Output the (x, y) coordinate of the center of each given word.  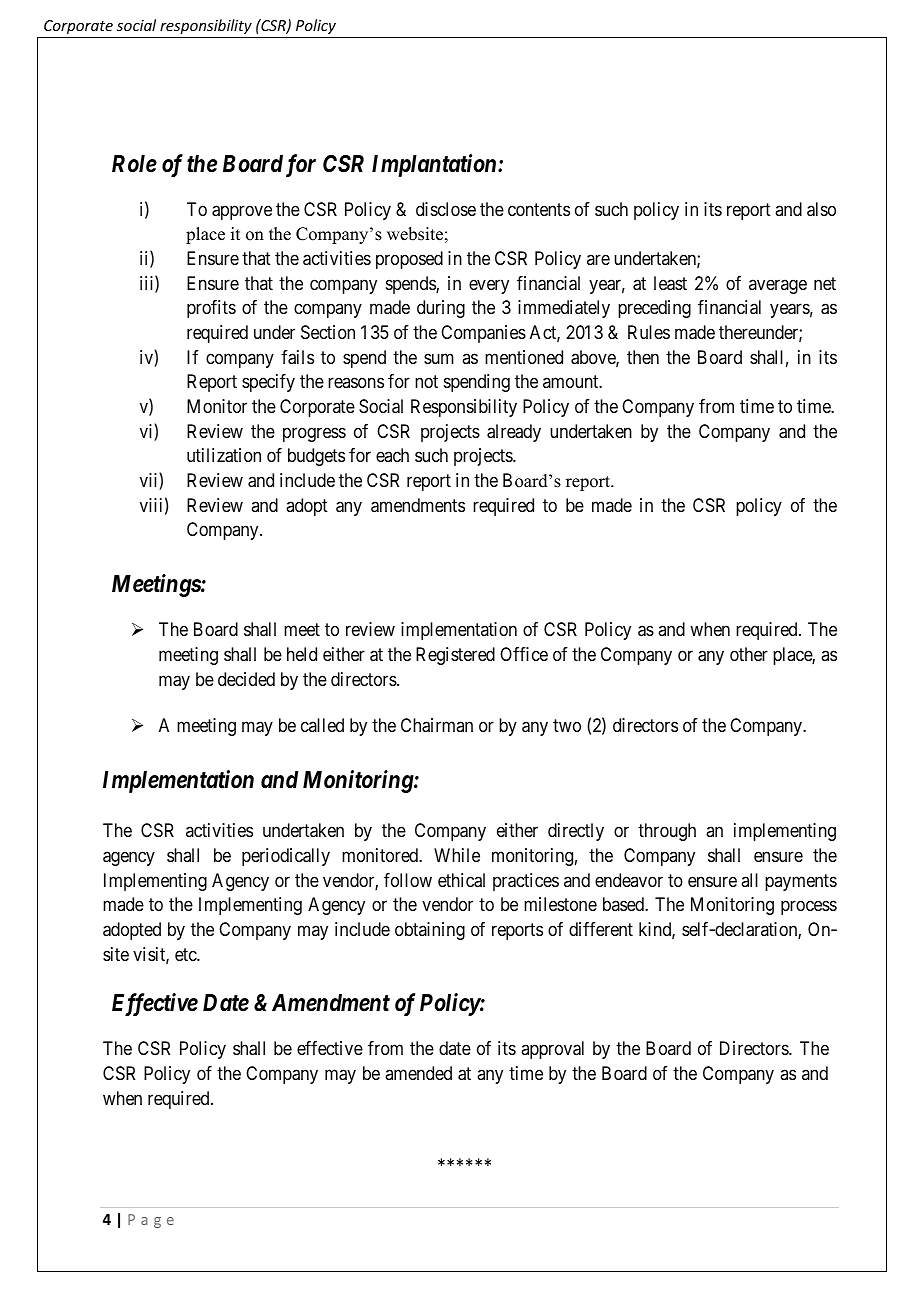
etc (186, 954)
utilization (224, 455)
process (809, 908)
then (643, 357)
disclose (446, 209)
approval (552, 1050)
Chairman (437, 725)
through (667, 832)
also (821, 209)
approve (242, 212)
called (322, 725)
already (514, 433)
